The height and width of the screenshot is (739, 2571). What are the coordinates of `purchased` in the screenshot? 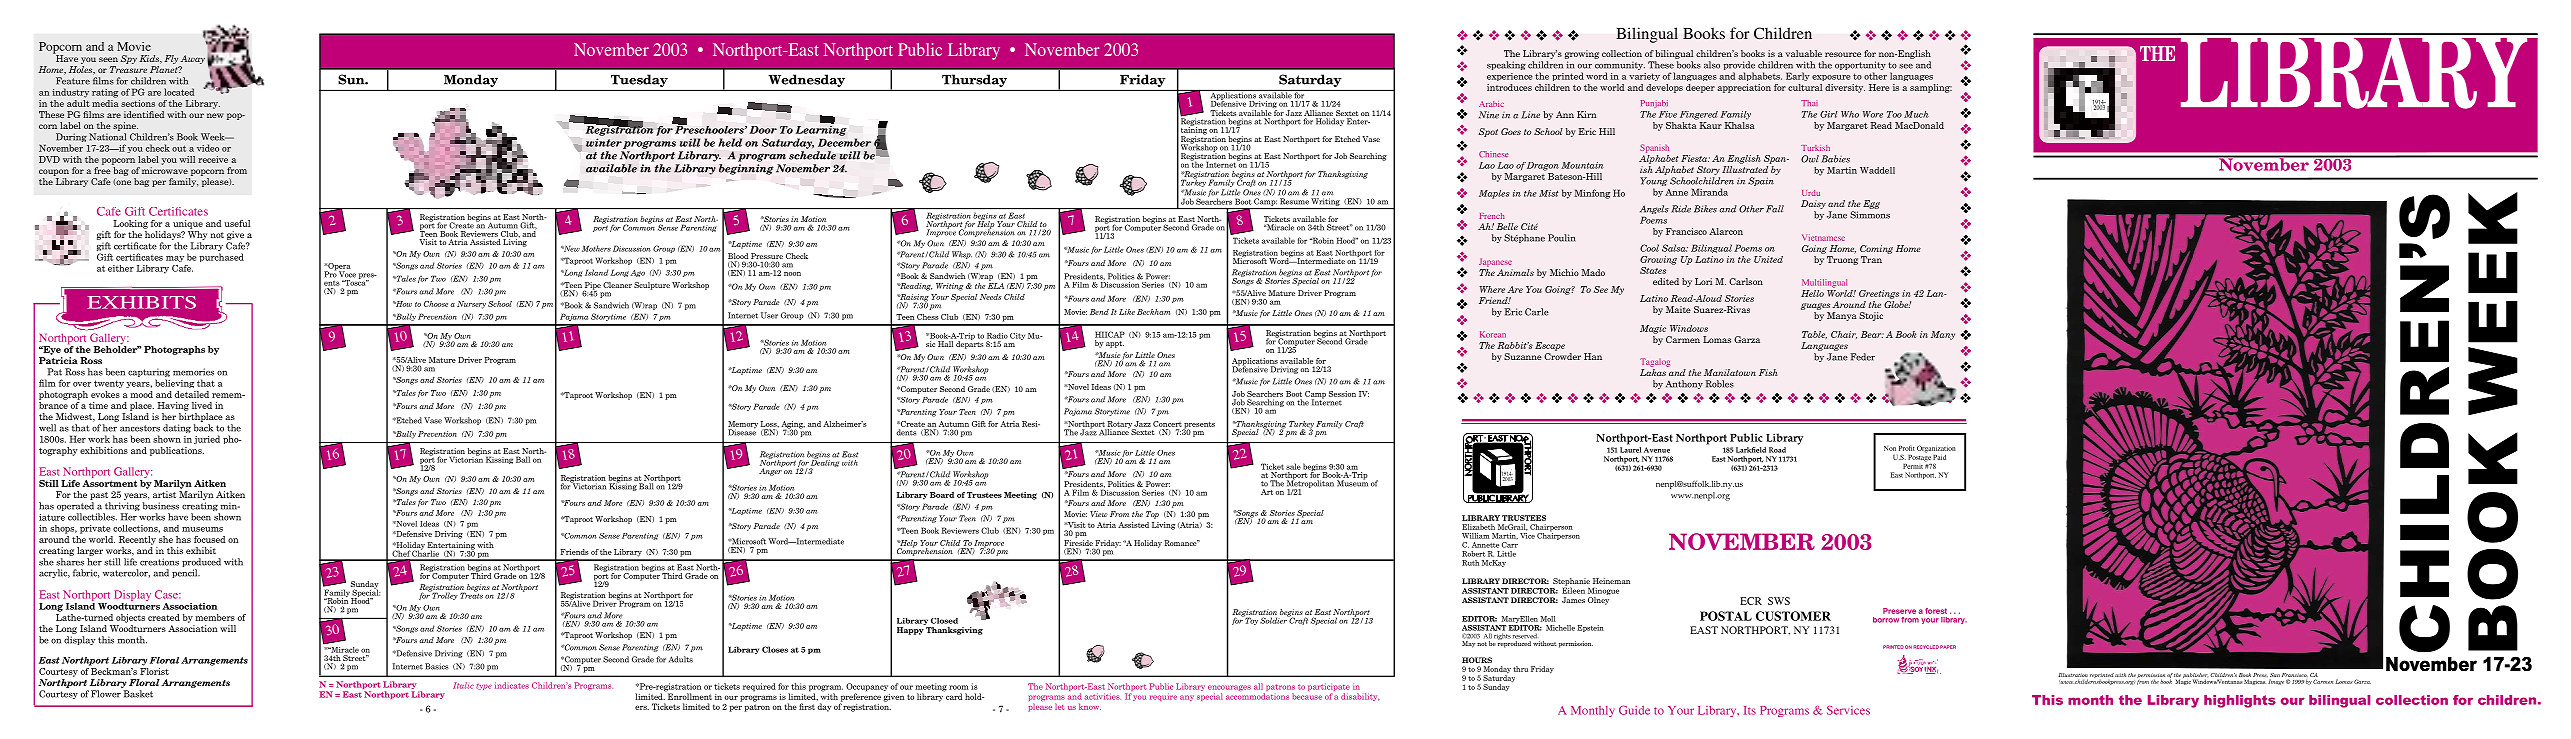 It's located at (221, 257).
